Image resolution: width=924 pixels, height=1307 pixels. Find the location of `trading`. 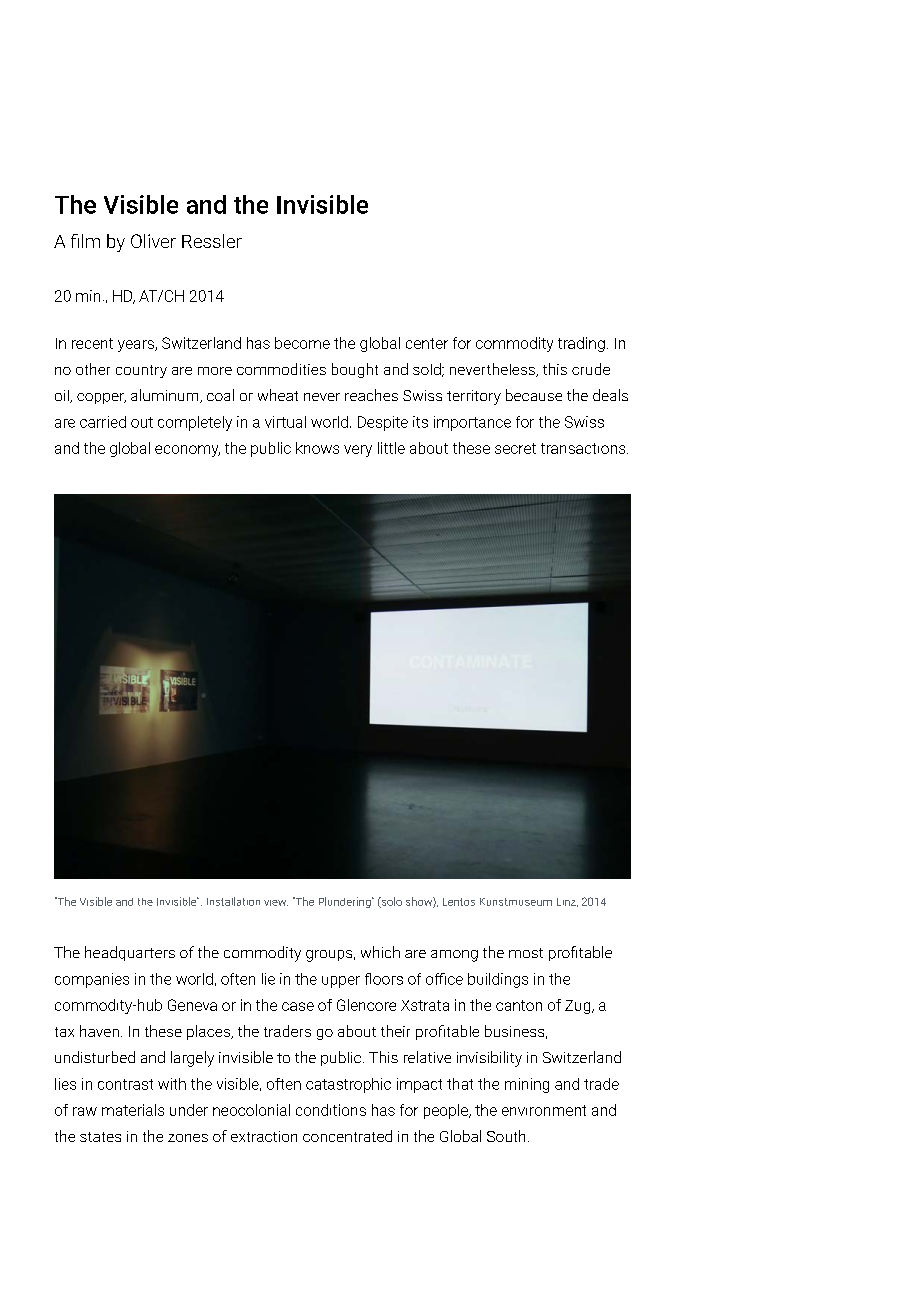

trading is located at coordinates (581, 344).
